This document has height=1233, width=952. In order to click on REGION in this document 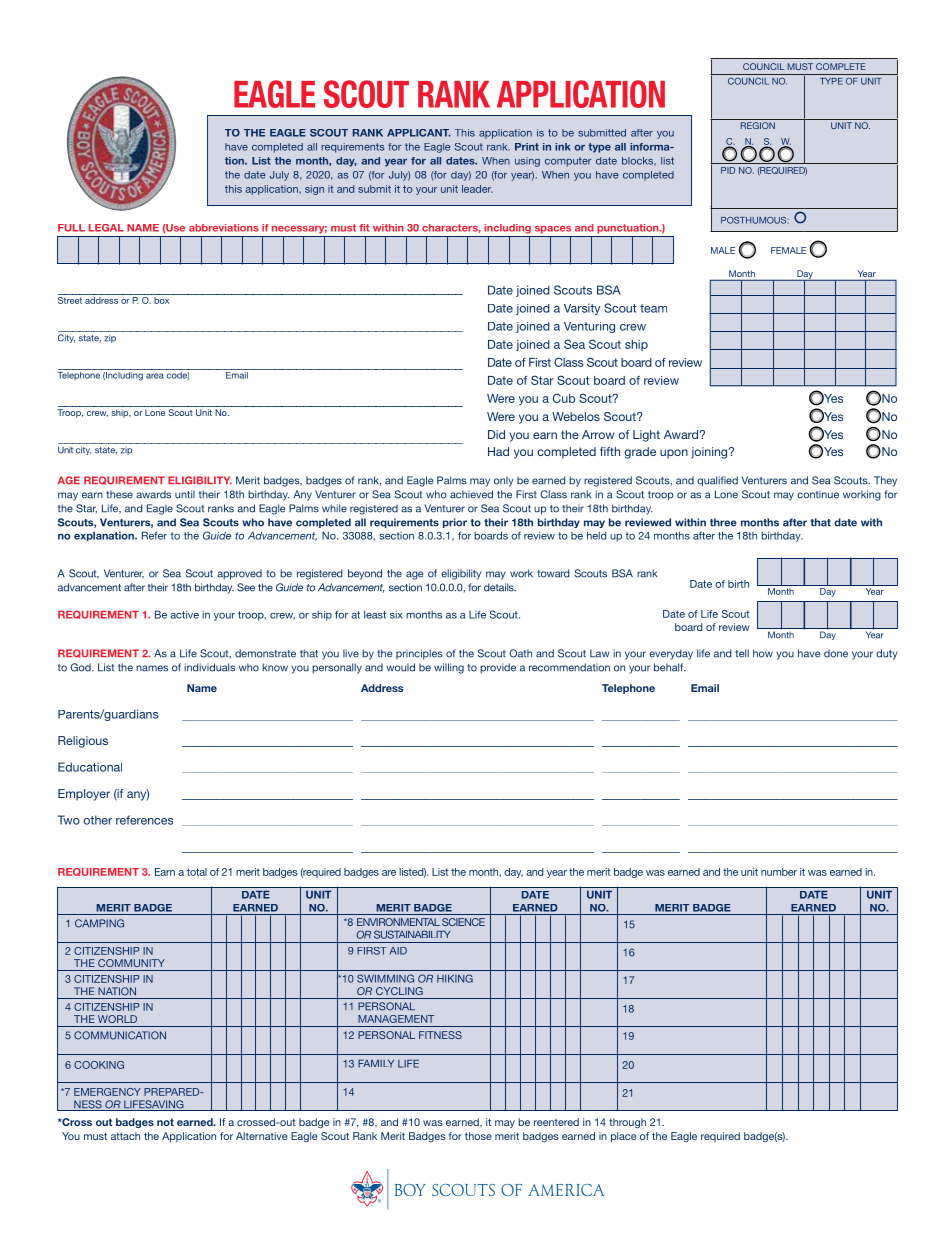, I will do `click(758, 125)`.
